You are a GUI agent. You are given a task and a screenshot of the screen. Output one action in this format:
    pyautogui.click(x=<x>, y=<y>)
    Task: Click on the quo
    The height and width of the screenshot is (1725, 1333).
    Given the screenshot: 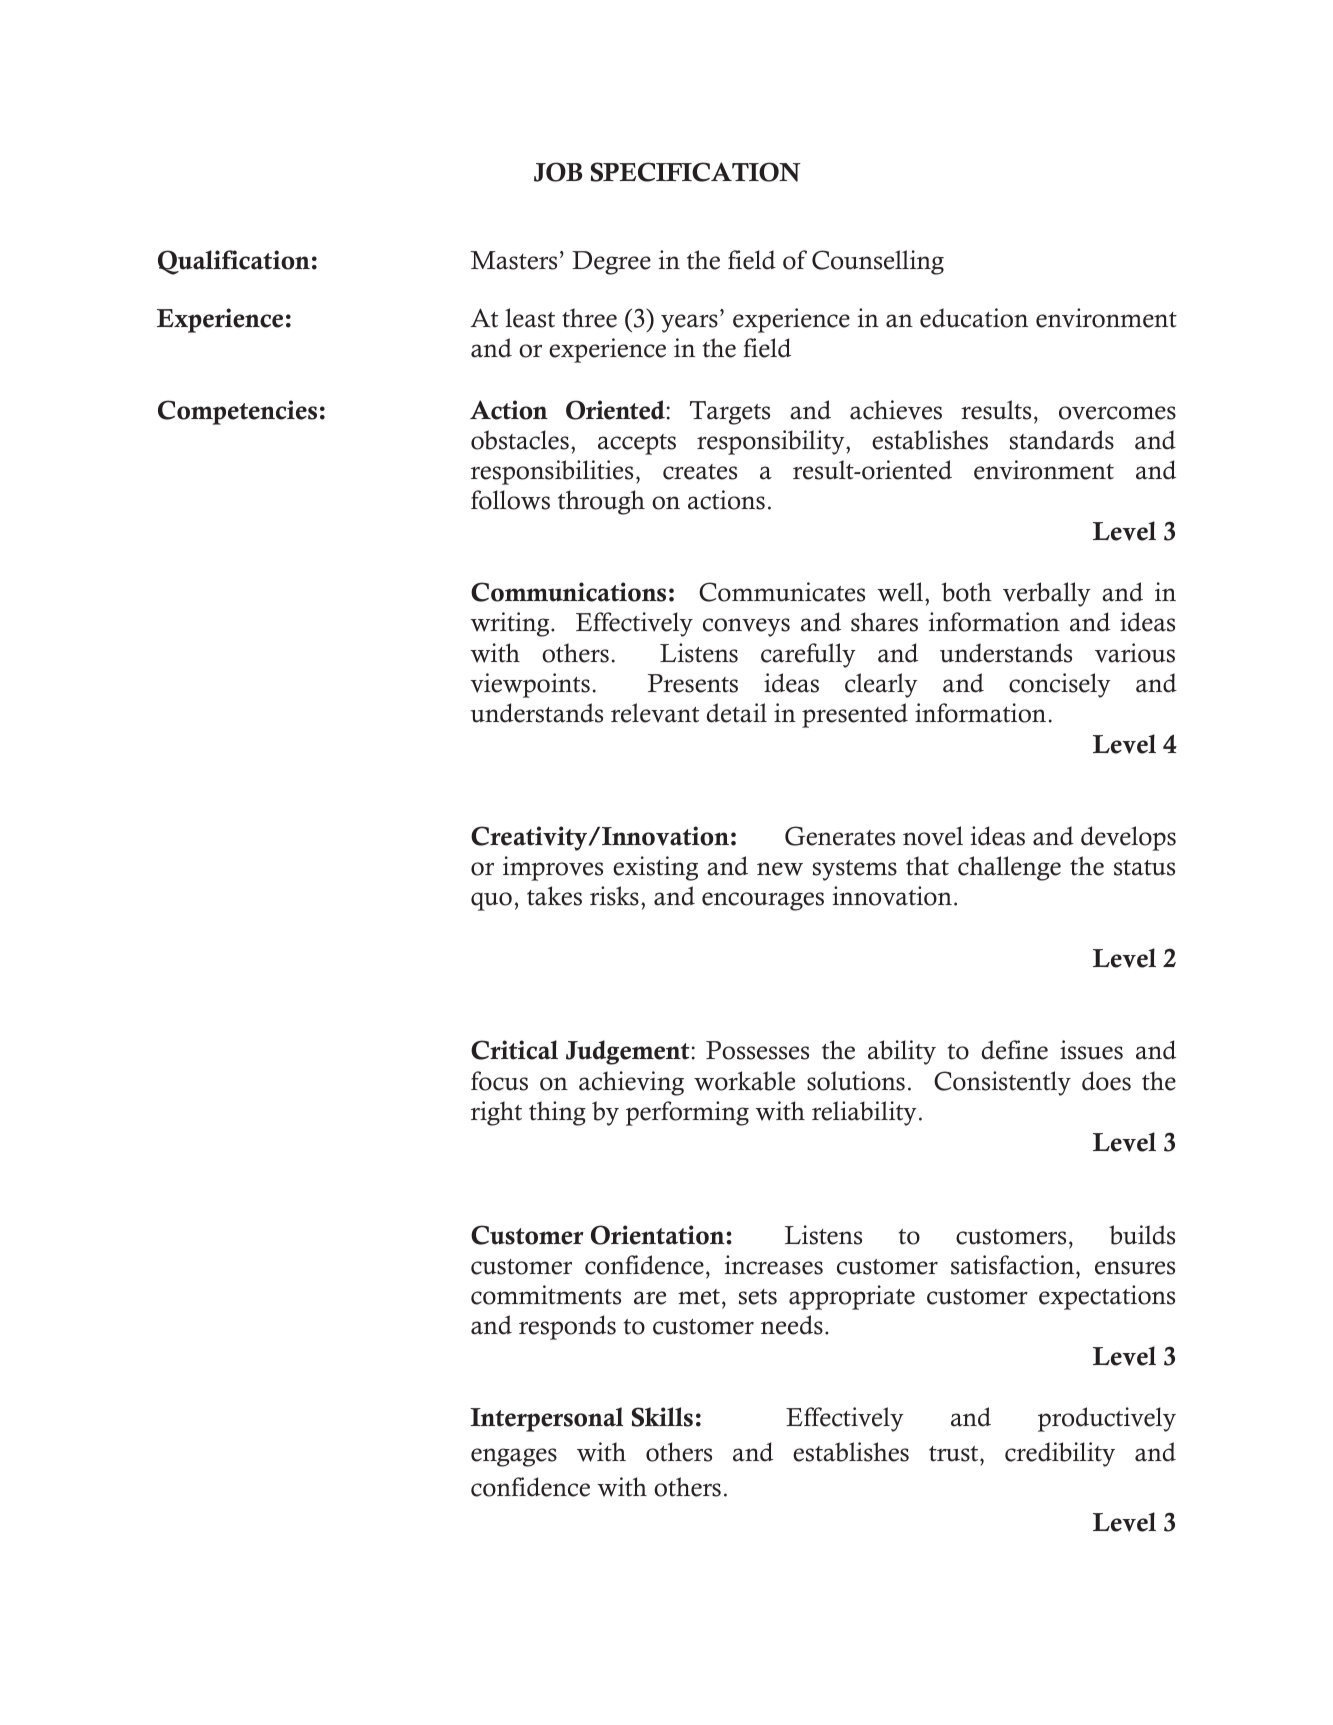 What is the action you would take?
    pyautogui.click(x=491, y=901)
